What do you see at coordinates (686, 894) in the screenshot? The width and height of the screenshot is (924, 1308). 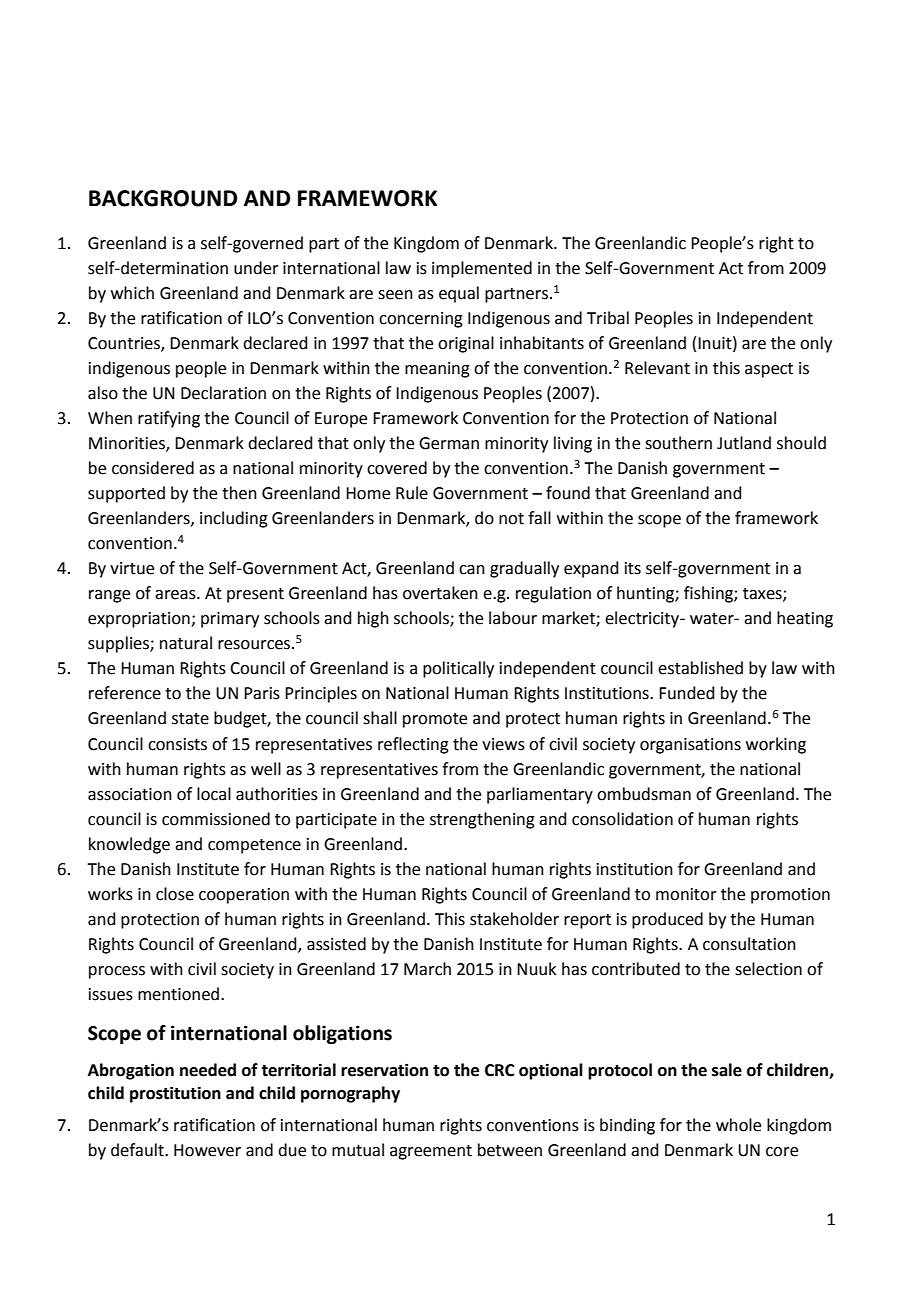 I see `monitor` at bounding box center [686, 894].
